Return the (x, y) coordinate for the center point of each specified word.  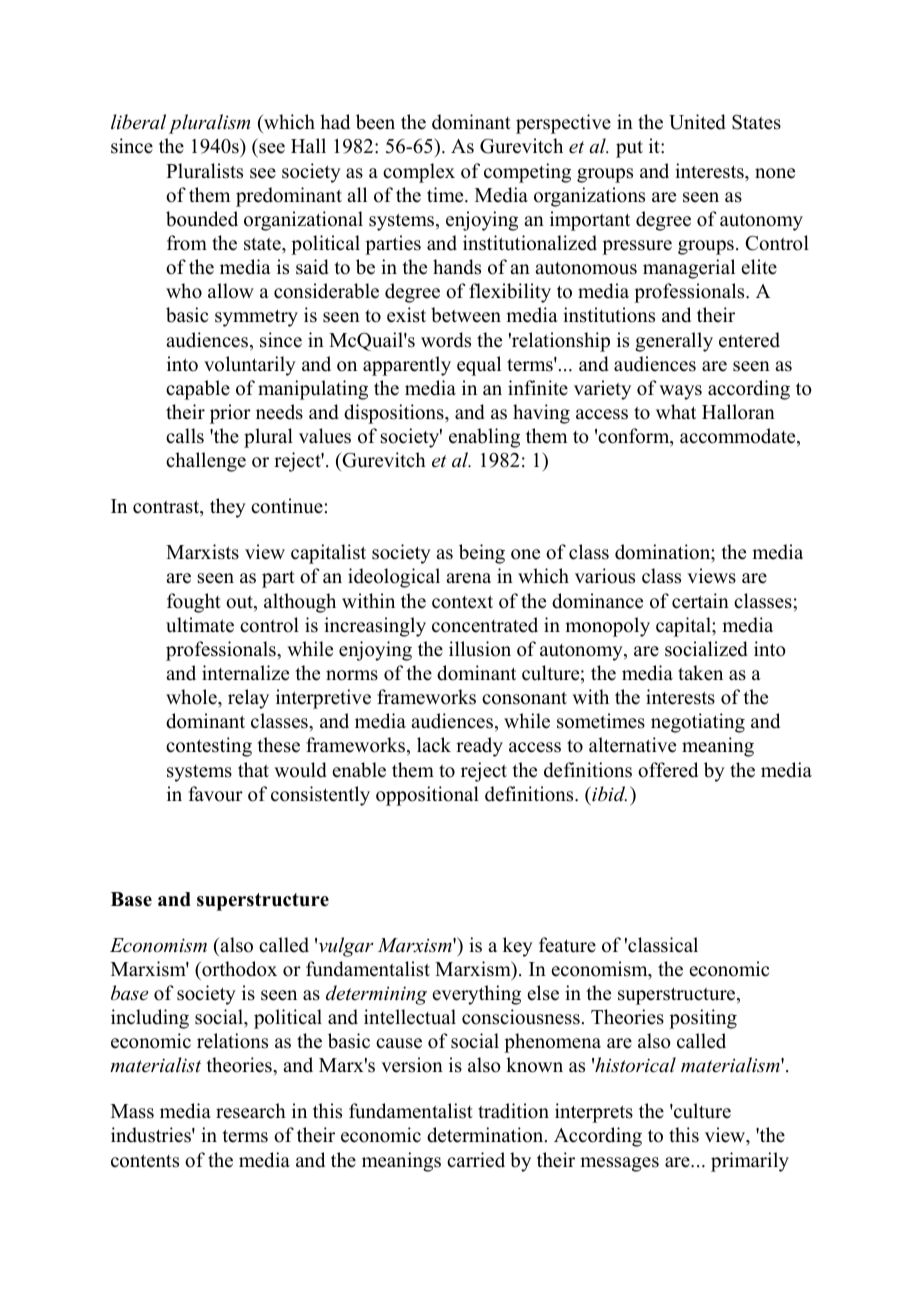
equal (479, 366)
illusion (480, 649)
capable (198, 390)
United (697, 122)
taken (700, 673)
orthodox (238, 969)
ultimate (200, 625)
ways (680, 392)
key (518, 947)
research (251, 1111)
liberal (138, 122)
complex (419, 173)
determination (486, 1135)
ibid (608, 794)
